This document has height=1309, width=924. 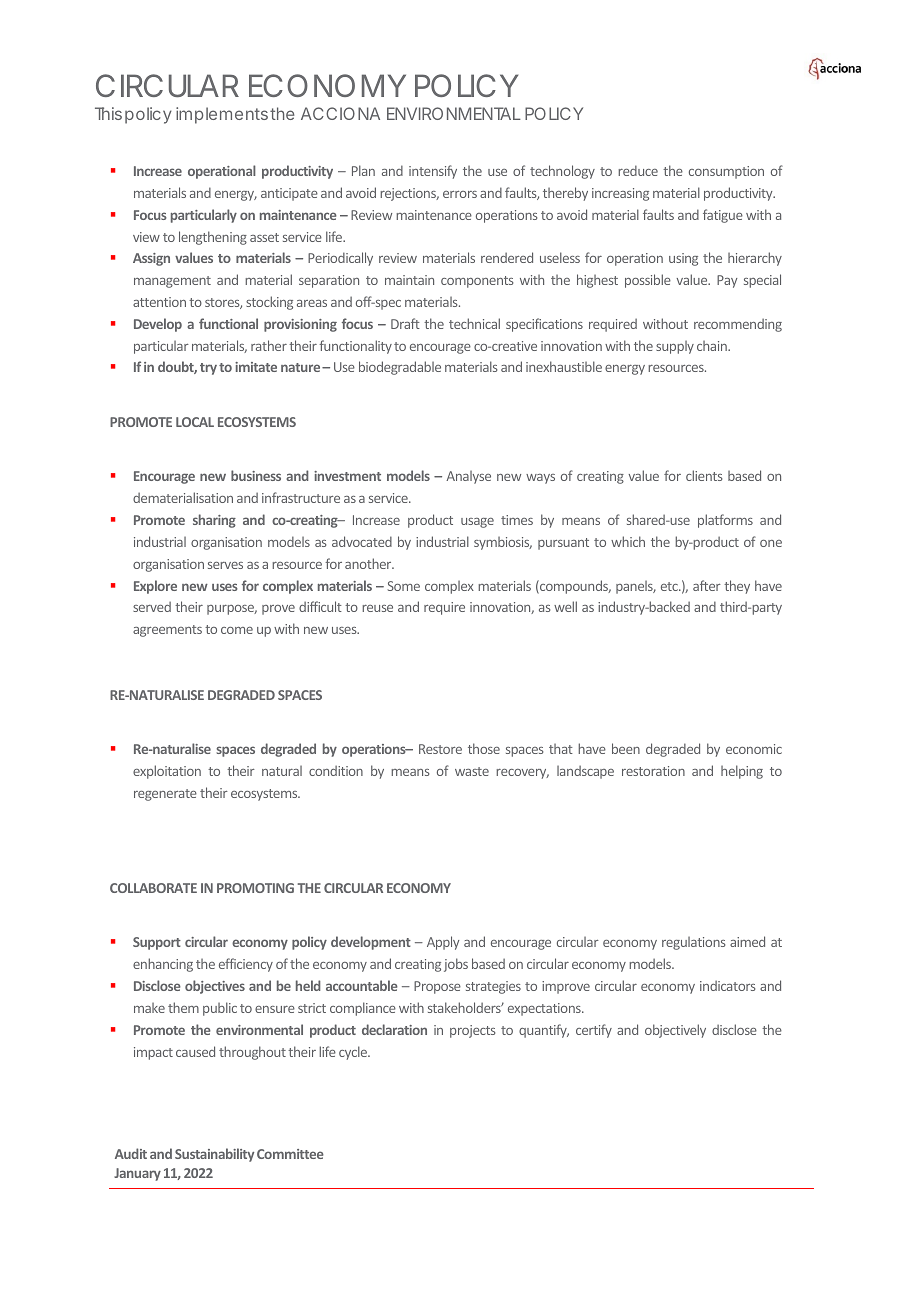 I want to click on Sustainability, so click(x=214, y=1155).
